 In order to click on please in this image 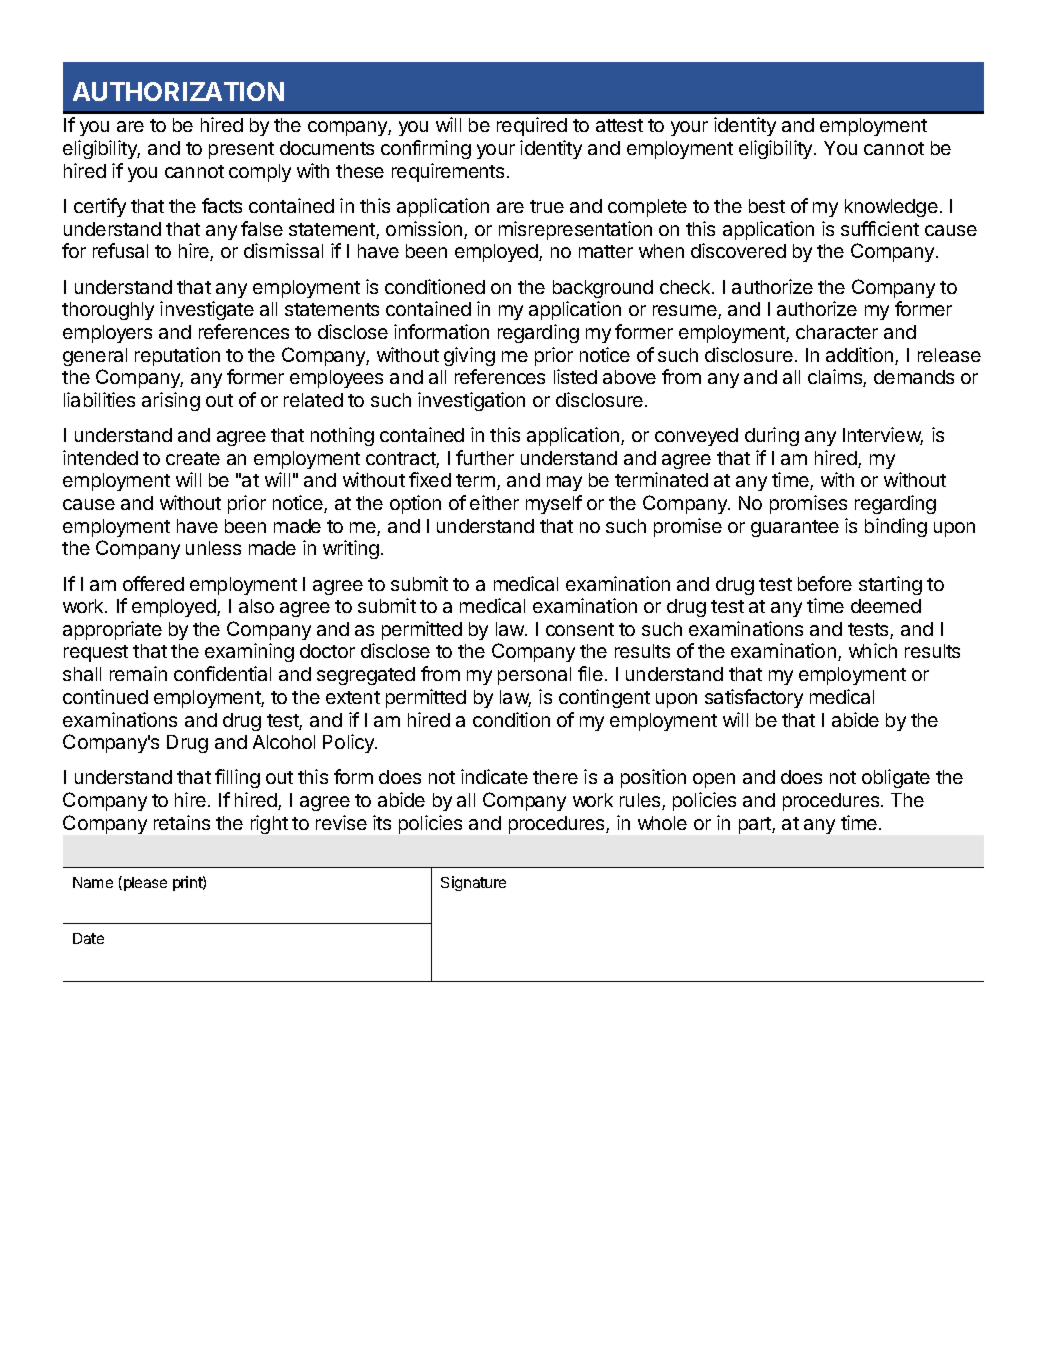, I will do `click(145, 884)`.
